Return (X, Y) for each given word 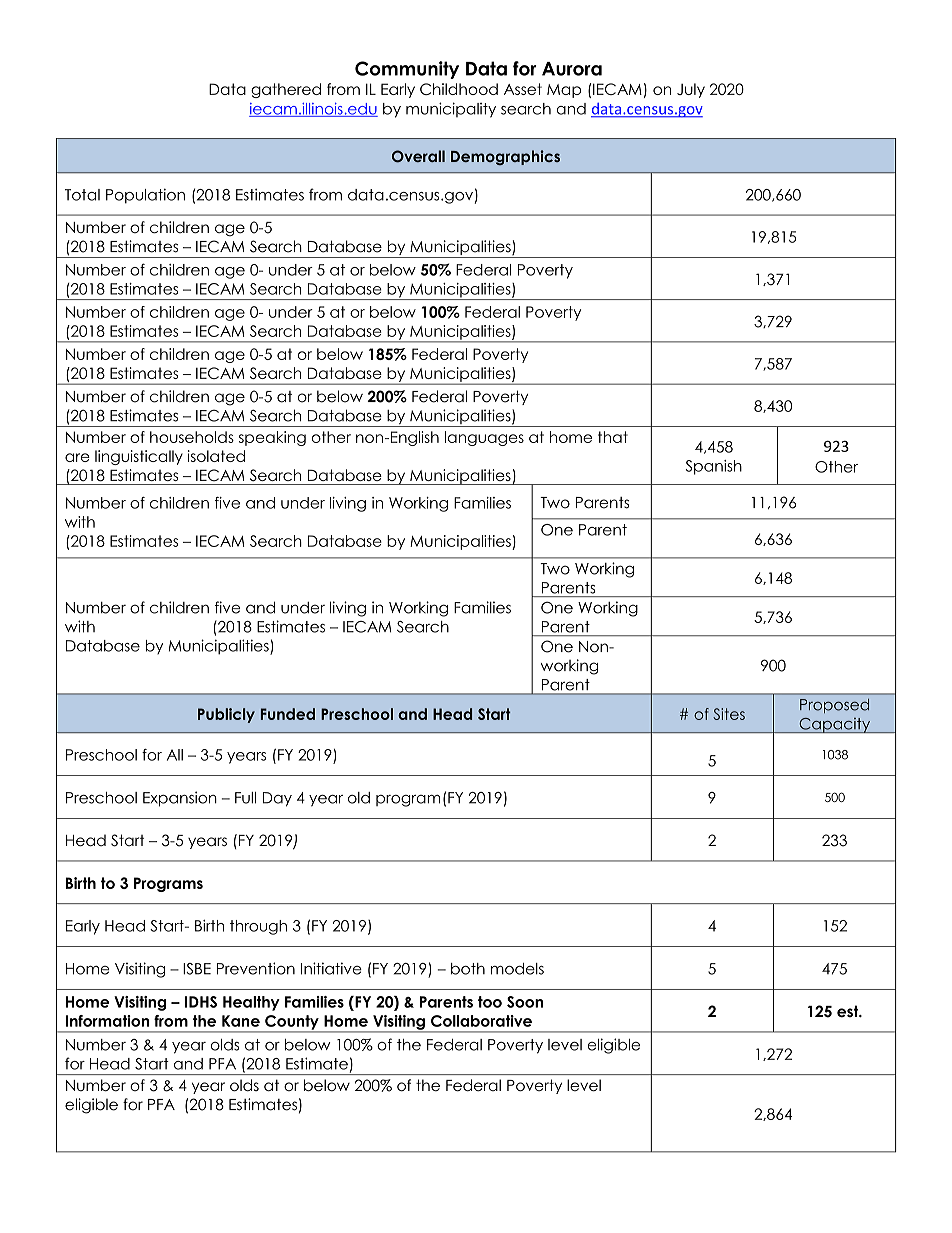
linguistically (139, 457)
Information (107, 1021)
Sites (729, 714)
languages (484, 438)
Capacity (835, 725)
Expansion (180, 799)
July (691, 90)
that (613, 437)
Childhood (459, 89)
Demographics (505, 157)
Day (277, 799)
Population (145, 196)
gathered (286, 90)
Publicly (226, 715)
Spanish (713, 467)
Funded (288, 714)
